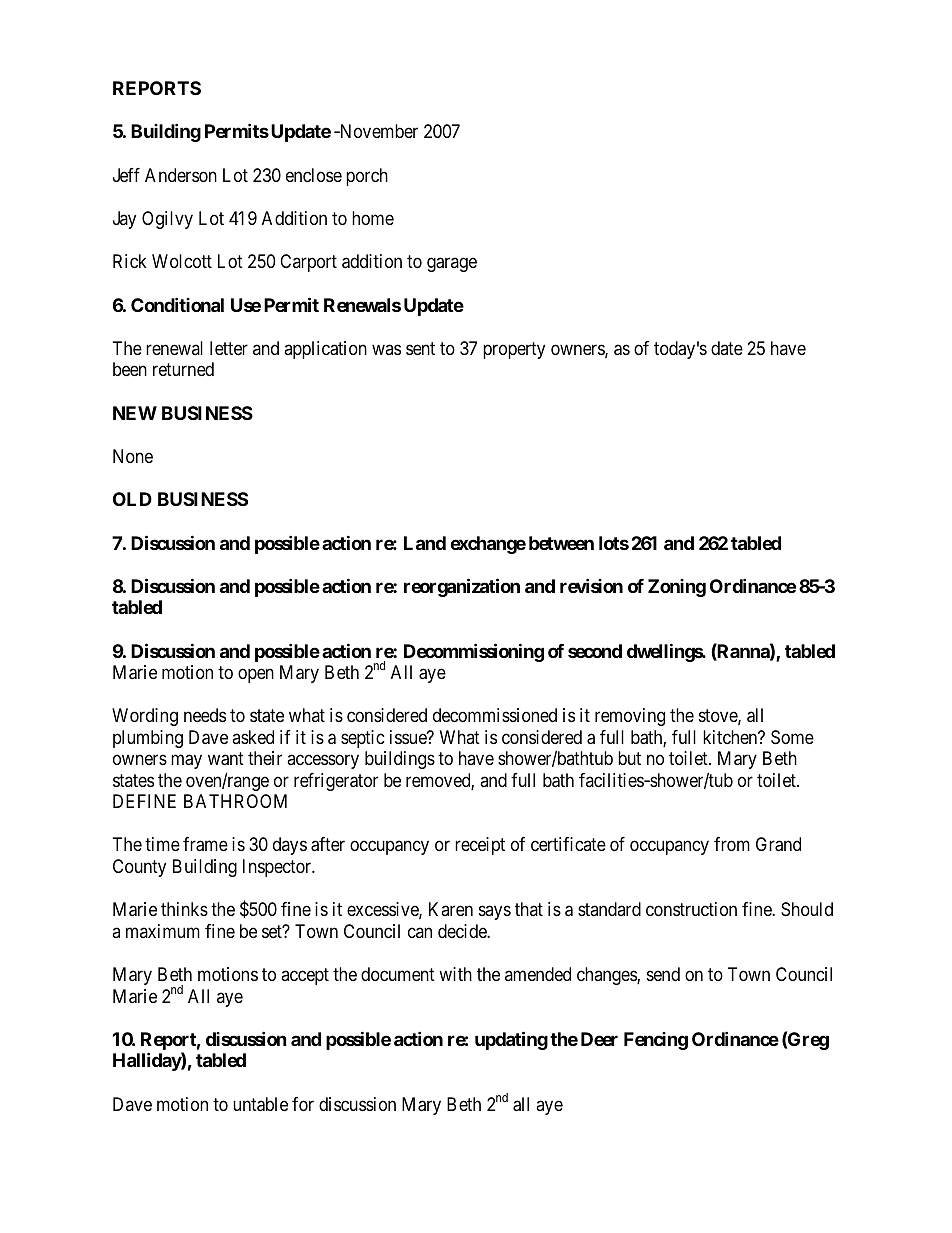 The height and width of the document is (1233, 952). I want to click on Zoning, so click(677, 588).
